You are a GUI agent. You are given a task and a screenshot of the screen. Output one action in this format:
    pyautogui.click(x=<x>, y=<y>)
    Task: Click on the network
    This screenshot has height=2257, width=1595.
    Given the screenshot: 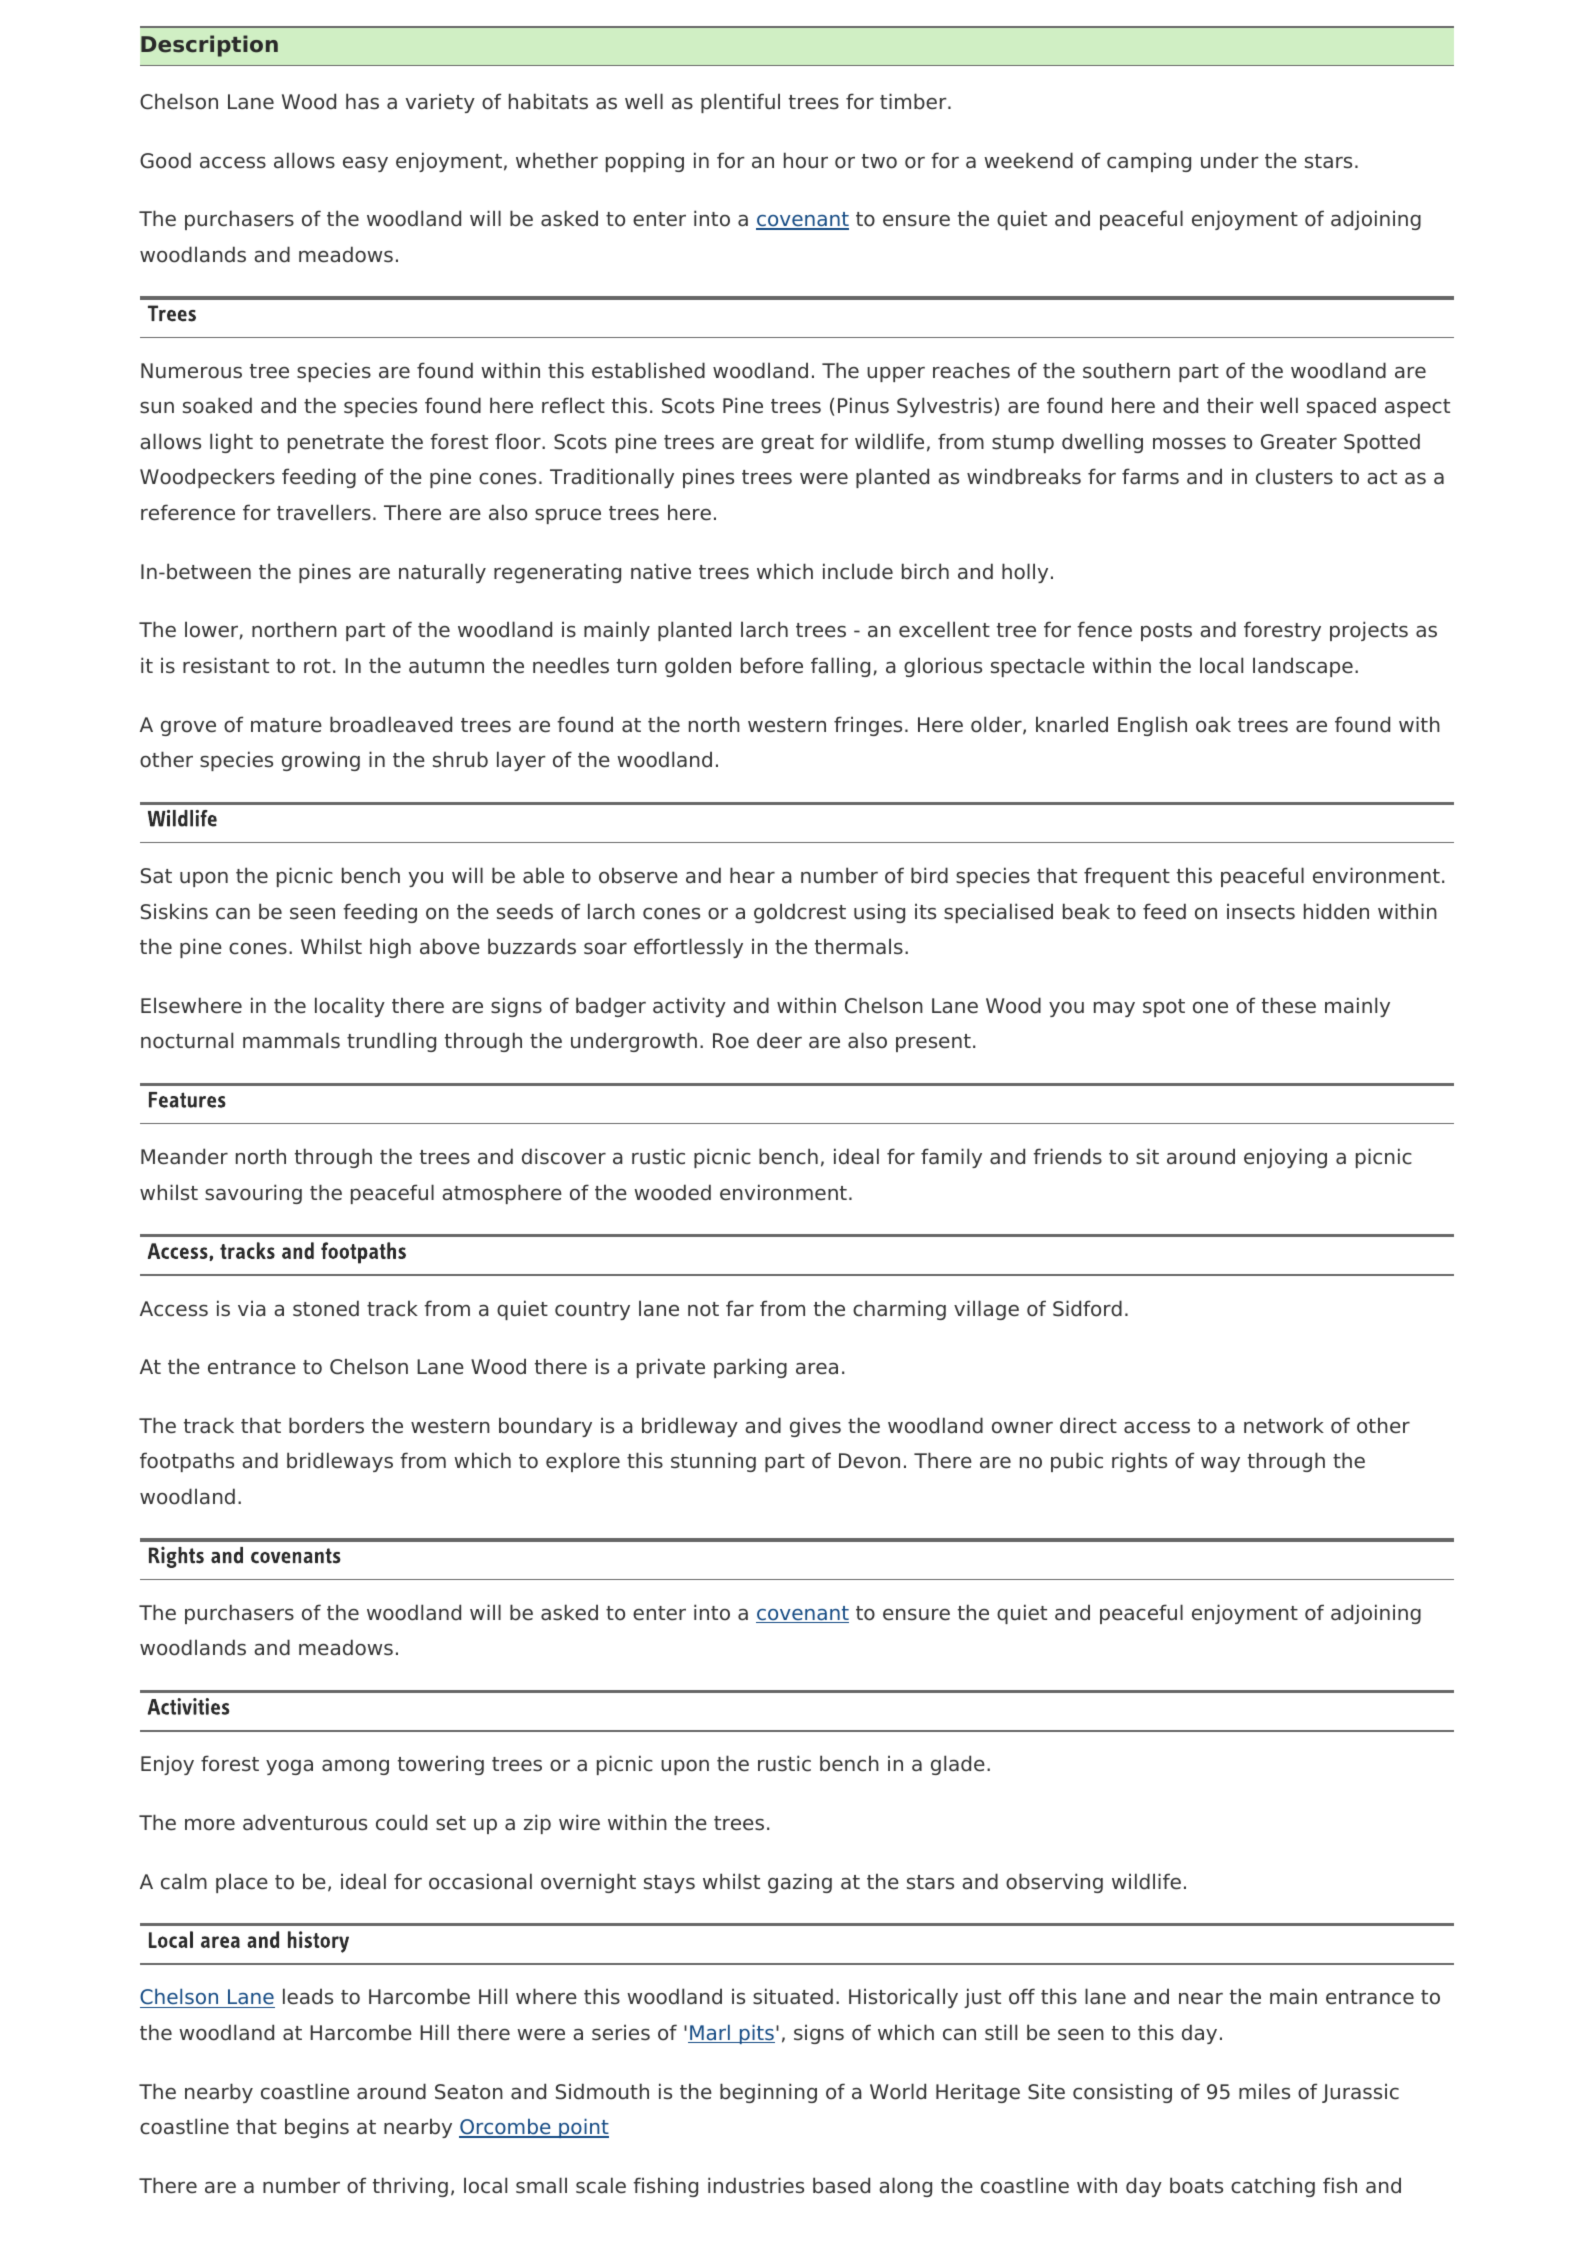 What is the action you would take?
    pyautogui.click(x=1284, y=1425)
